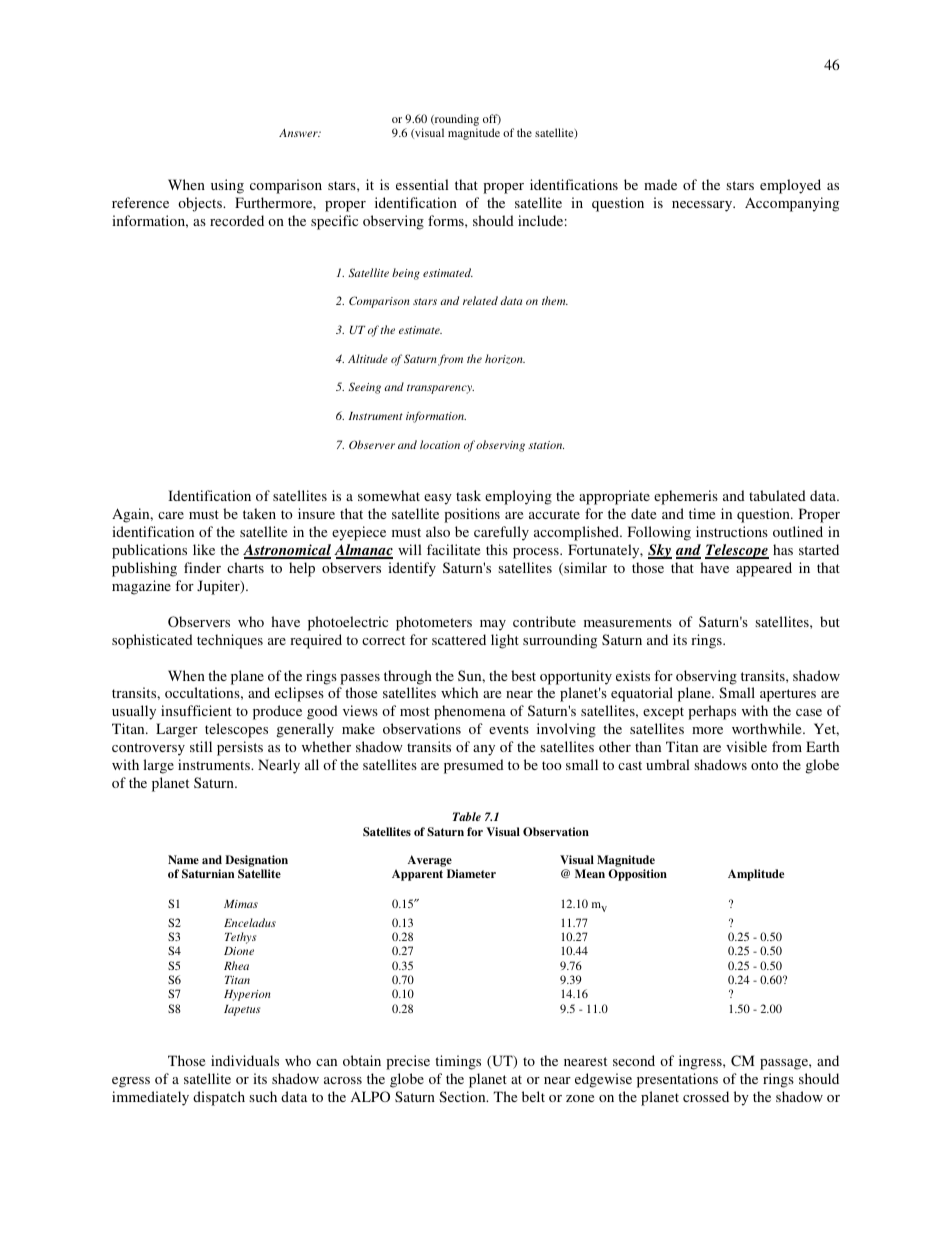  What do you see at coordinates (703, 206) in the document?
I see `necessary` at bounding box center [703, 206].
